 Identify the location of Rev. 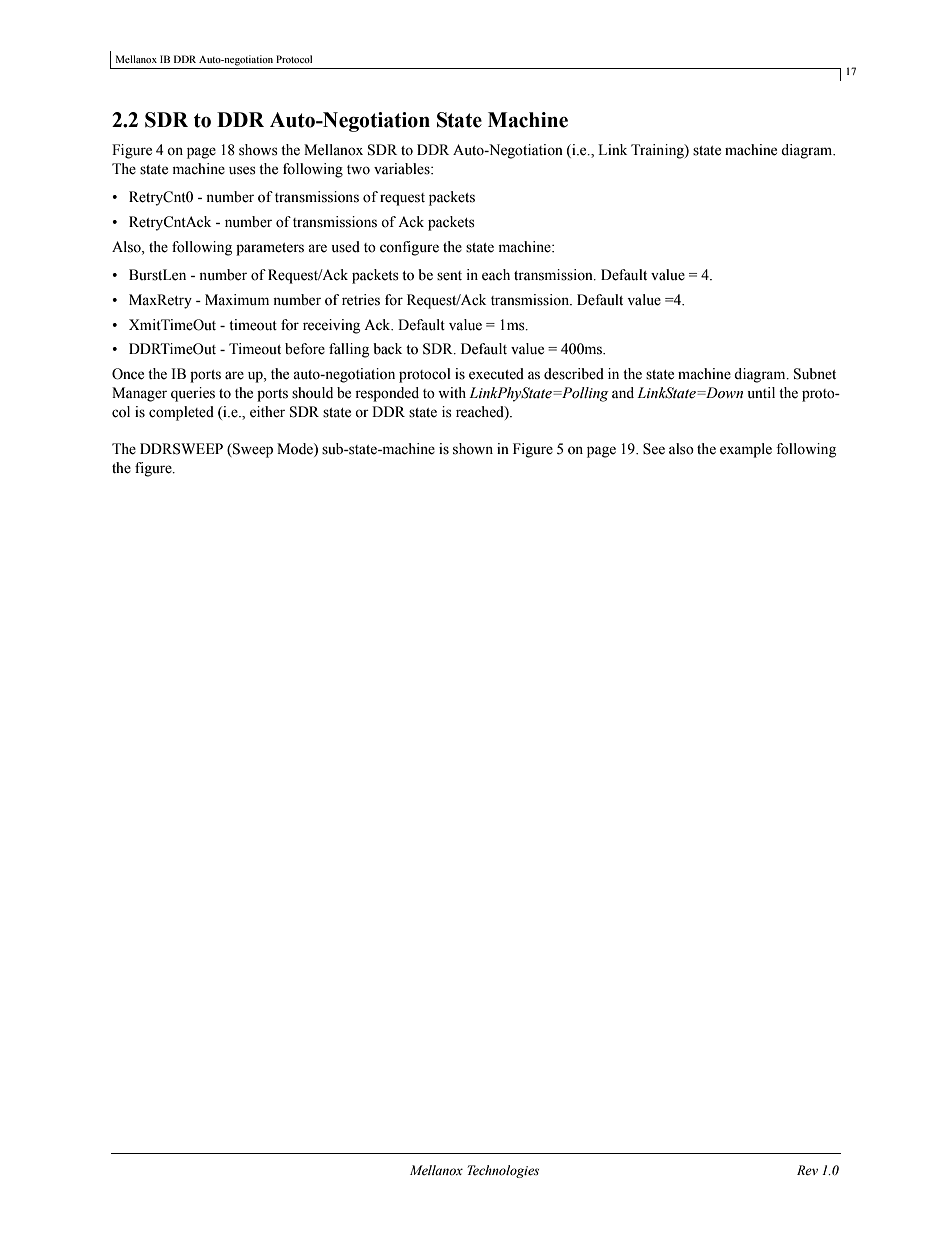
(807, 1170).
